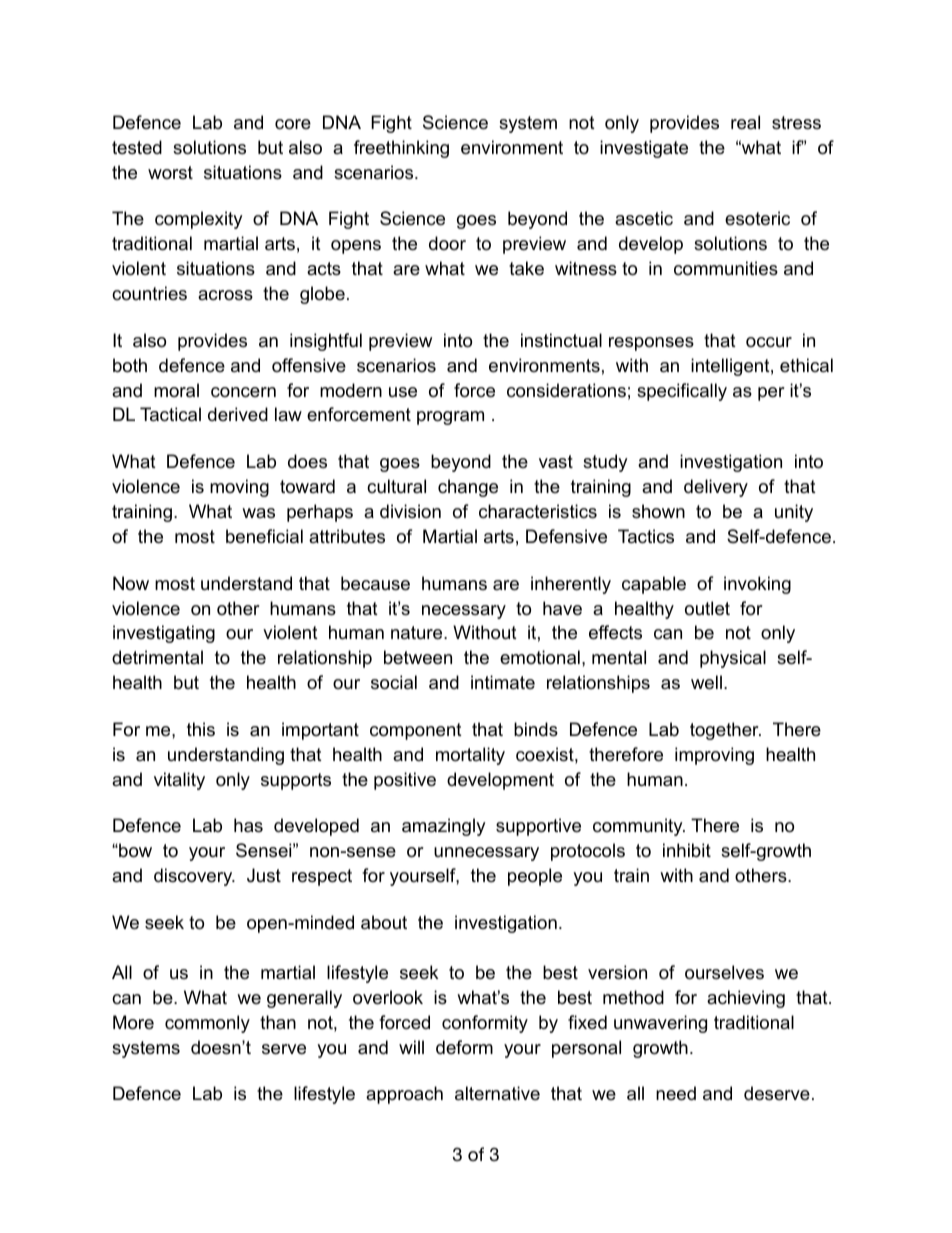 This document has width=952, height=1233. I want to click on than, so click(278, 1022).
